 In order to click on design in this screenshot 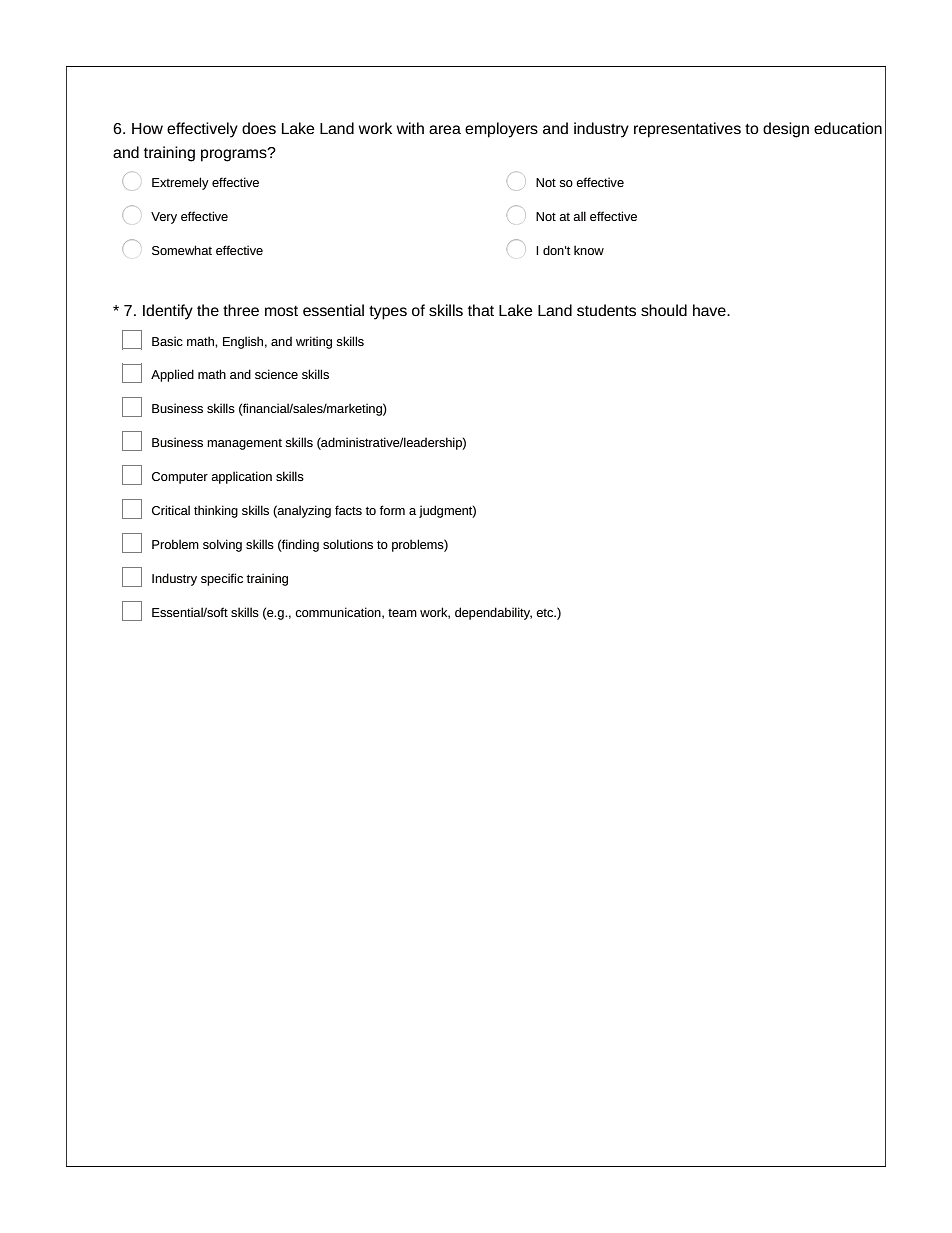, I will do `click(786, 130)`.
